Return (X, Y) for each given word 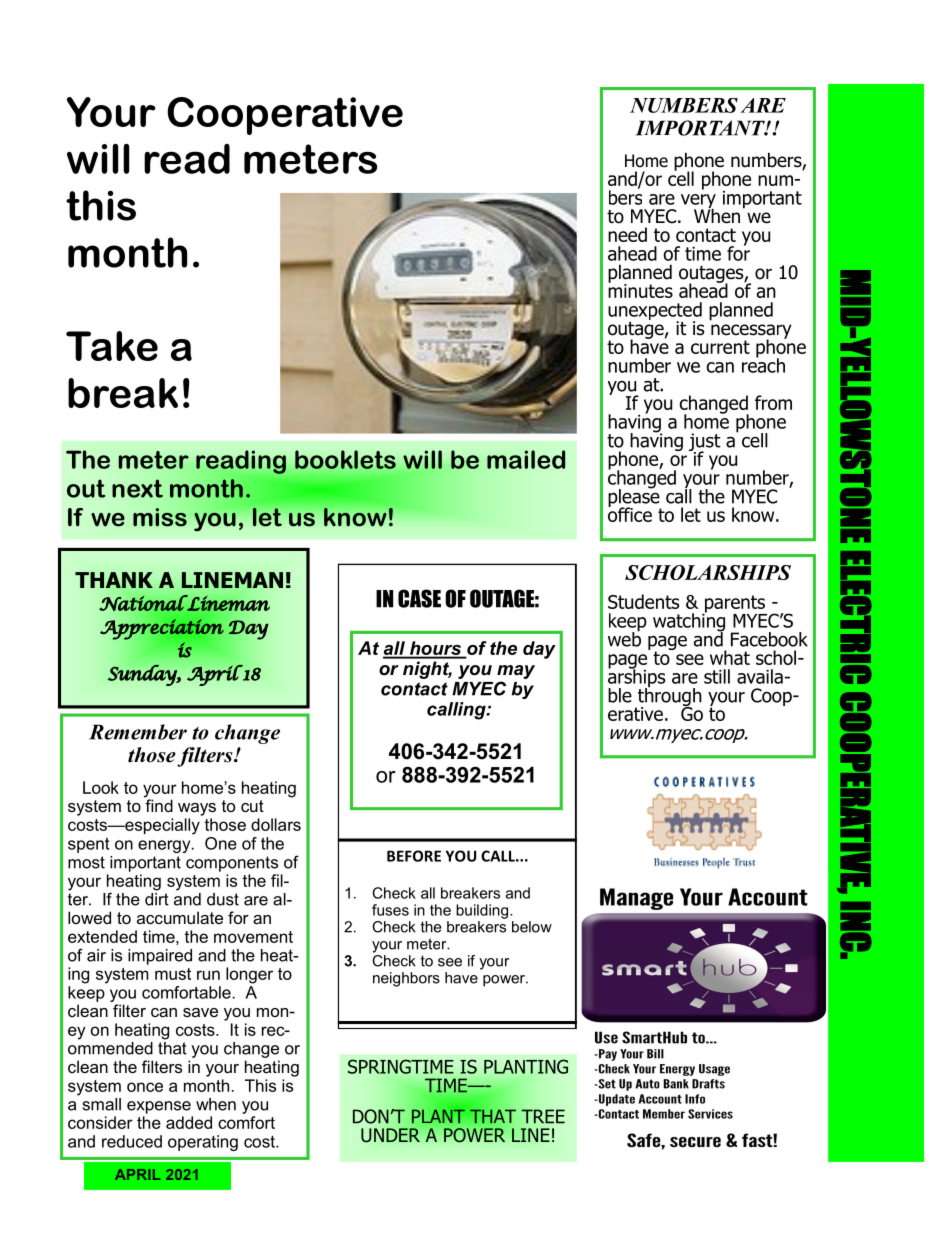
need (627, 234)
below (532, 927)
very (698, 202)
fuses (390, 910)
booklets (345, 459)
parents (735, 605)
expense (159, 1107)
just (705, 443)
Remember (138, 732)
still (717, 676)
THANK (114, 580)
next (137, 488)
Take (112, 346)
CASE (419, 598)
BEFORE (414, 856)
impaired (160, 957)
